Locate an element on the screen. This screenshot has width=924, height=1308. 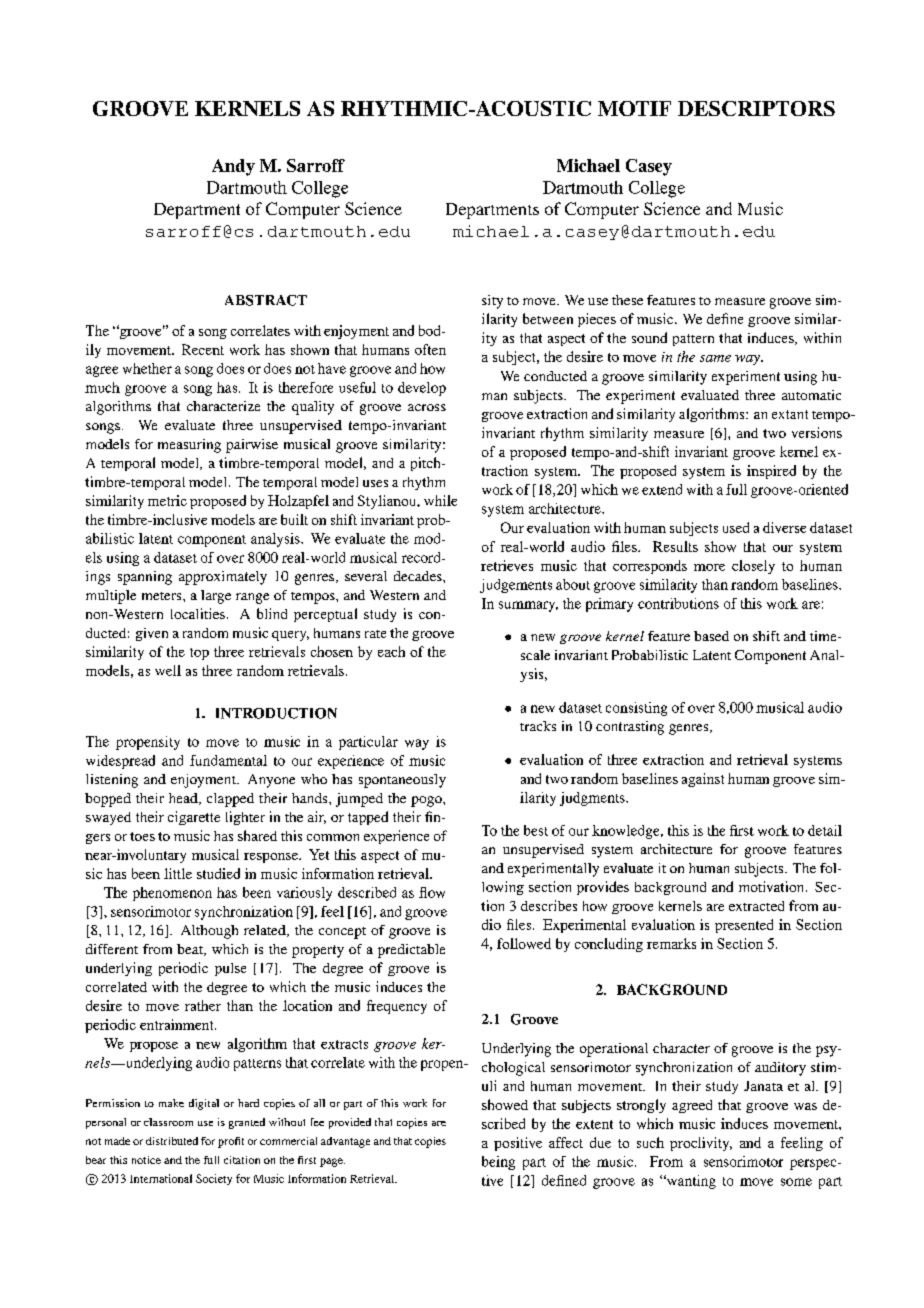
based is located at coordinates (711, 636).
